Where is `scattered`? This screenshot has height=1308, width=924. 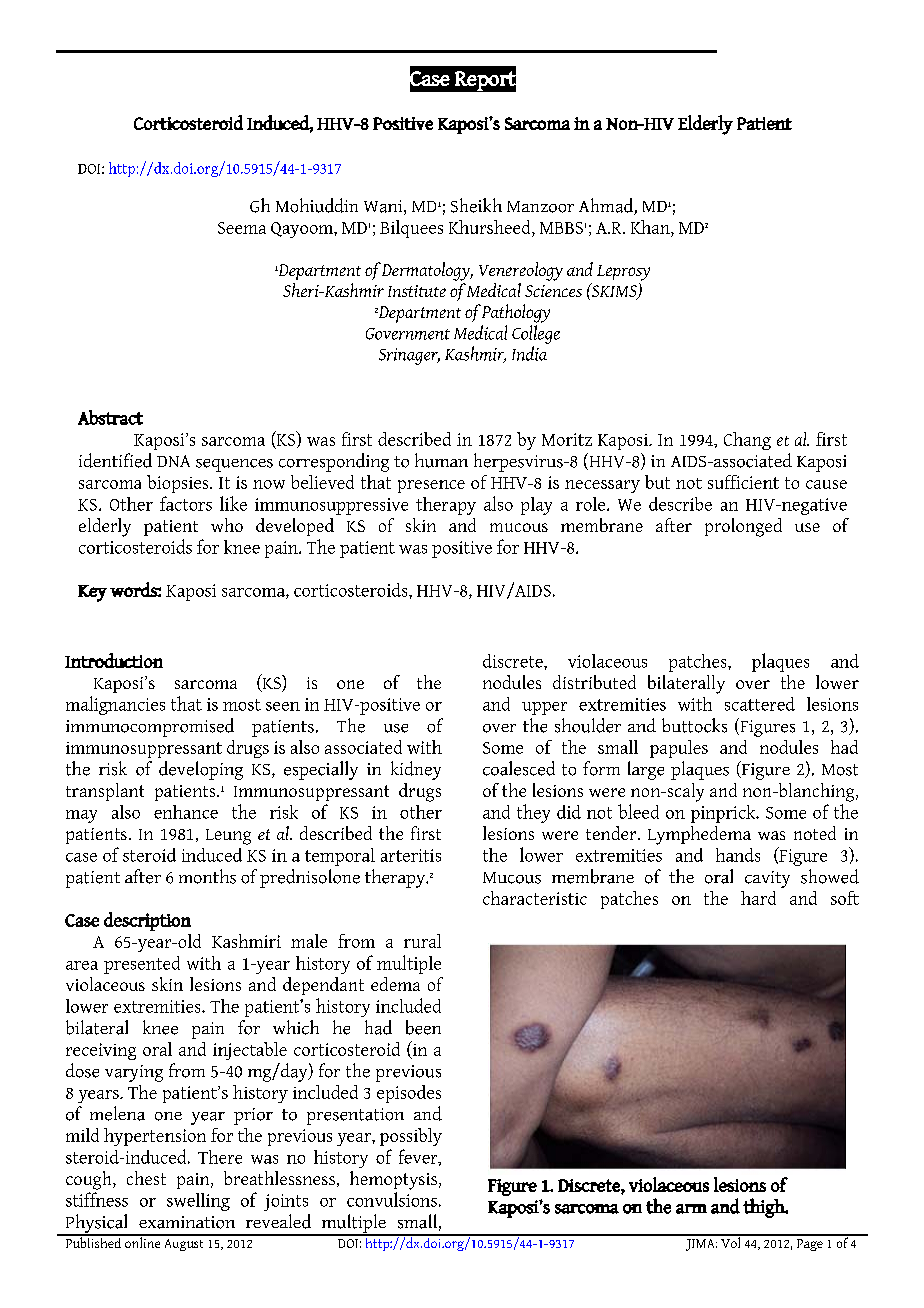
scattered is located at coordinates (760, 704).
